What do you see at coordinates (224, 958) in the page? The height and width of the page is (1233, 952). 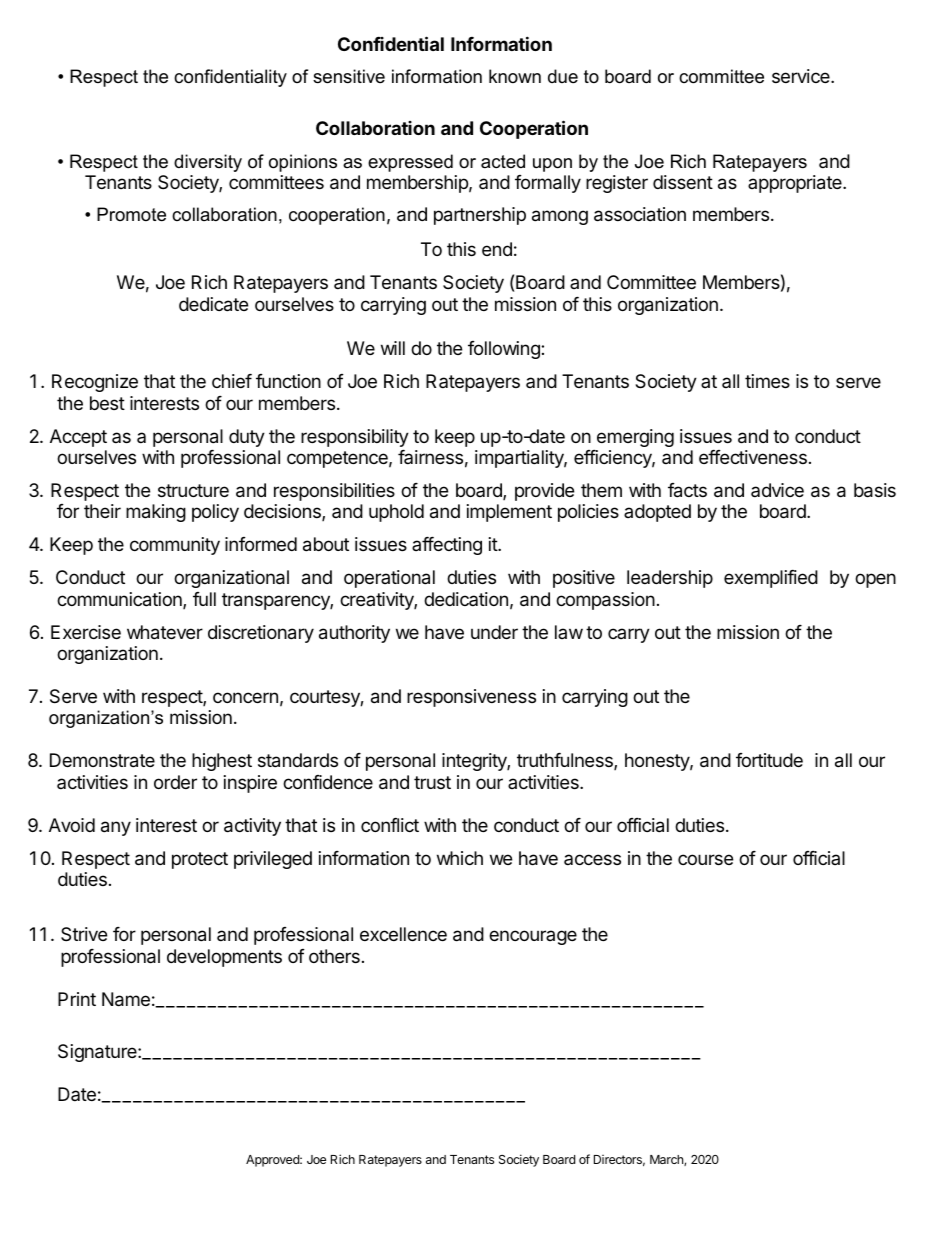 I see `developments` at bounding box center [224, 958].
